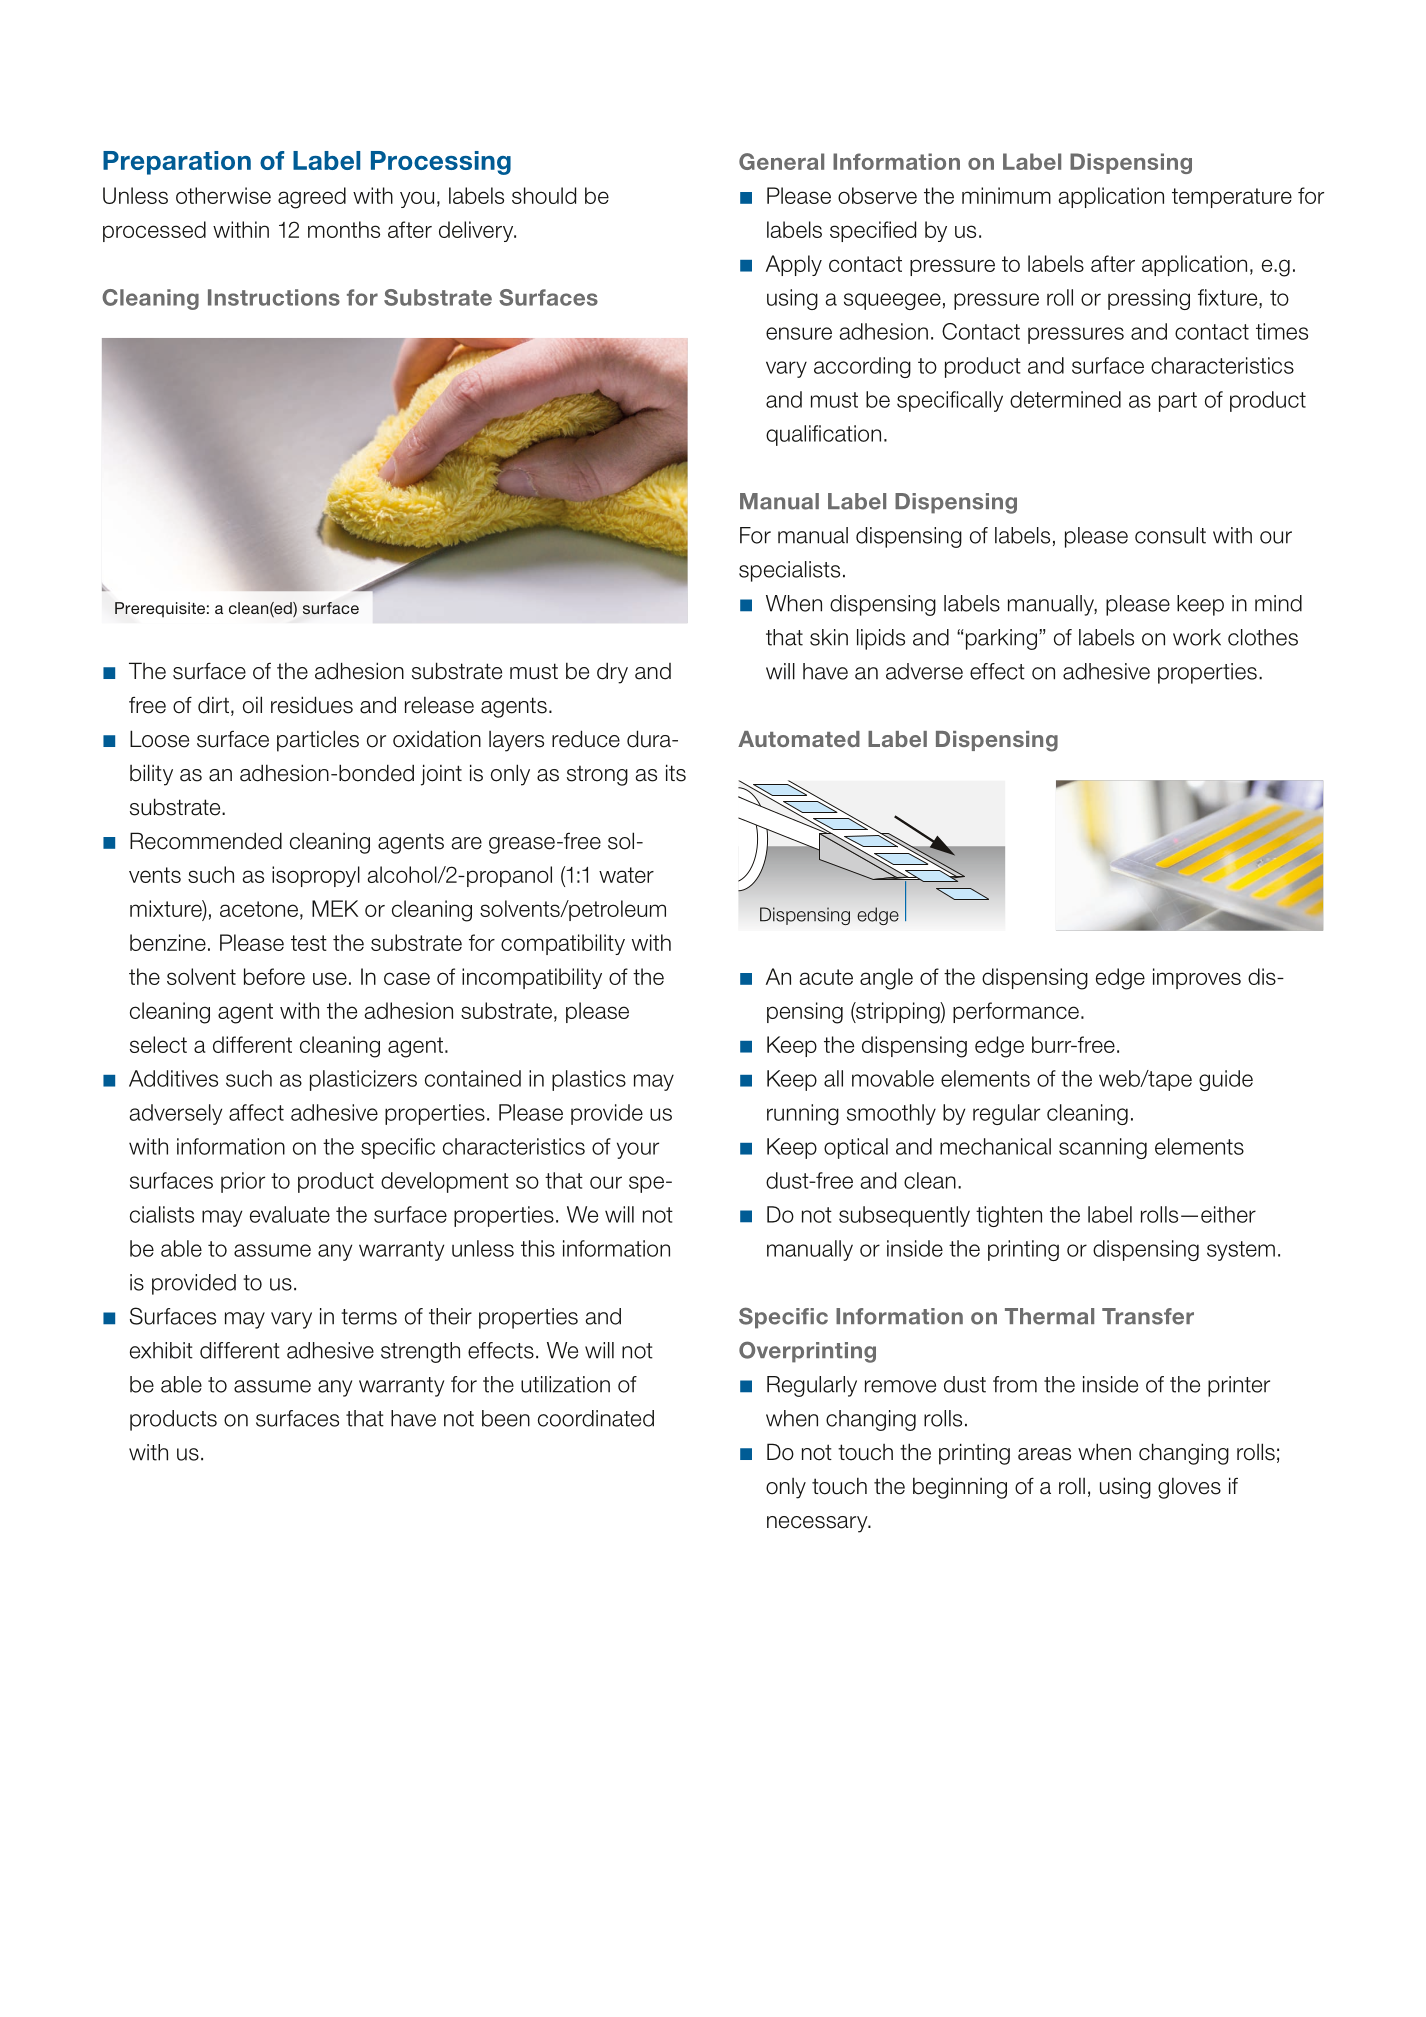 This page has height=2017, width=1426. What do you see at coordinates (1232, 198) in the page?
I see `temperature` at bounding box center [1232, 198].
